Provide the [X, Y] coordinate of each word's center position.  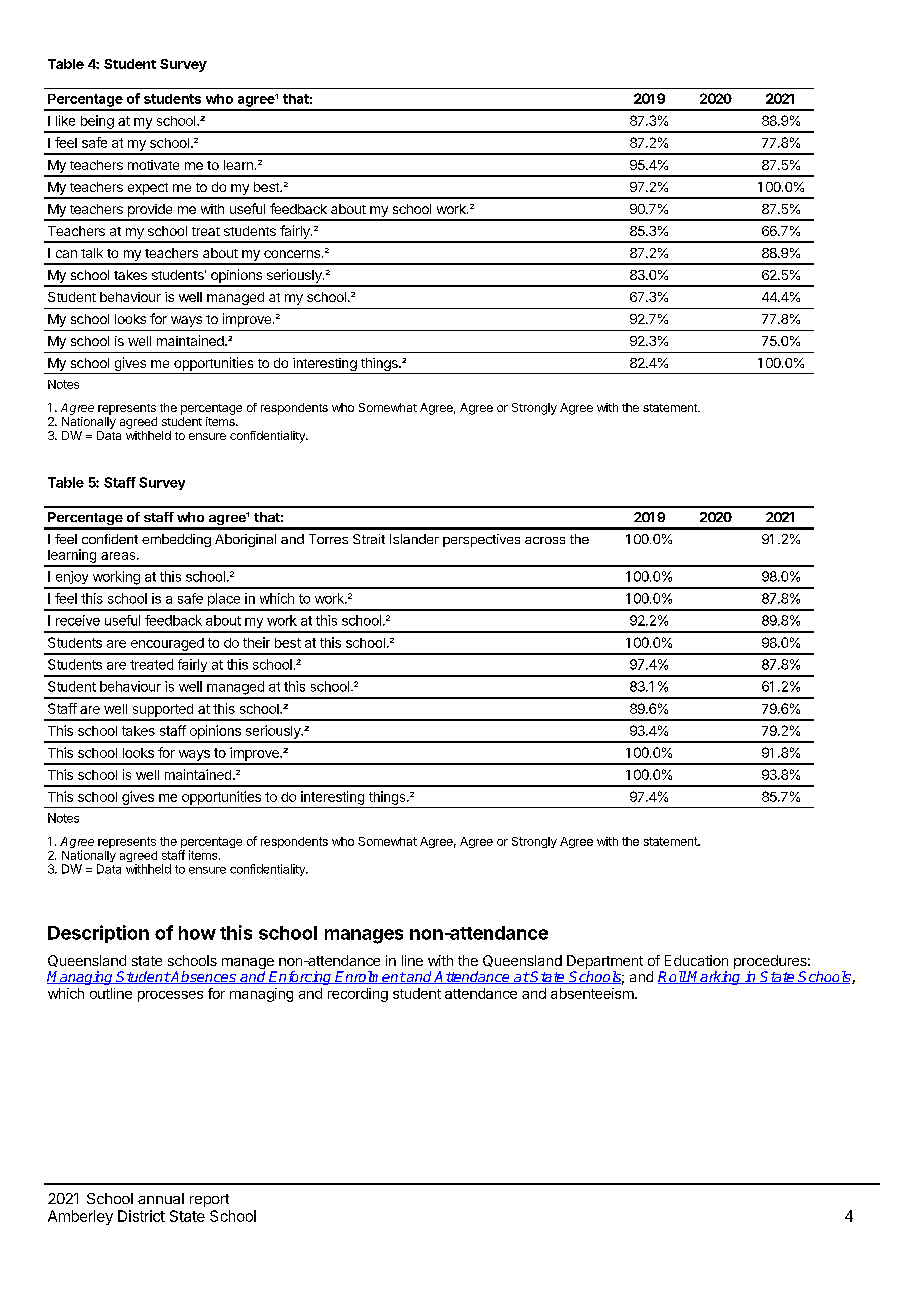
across [545, 540]
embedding [176, 540]
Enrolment [370, 977]
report [209, 1200]
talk [92, 253]
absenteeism [592, 993]
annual [161, 1198]
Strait [369, 539]
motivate [153, 165]
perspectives [481, 540]
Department [605, 962]
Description [98, 934]
